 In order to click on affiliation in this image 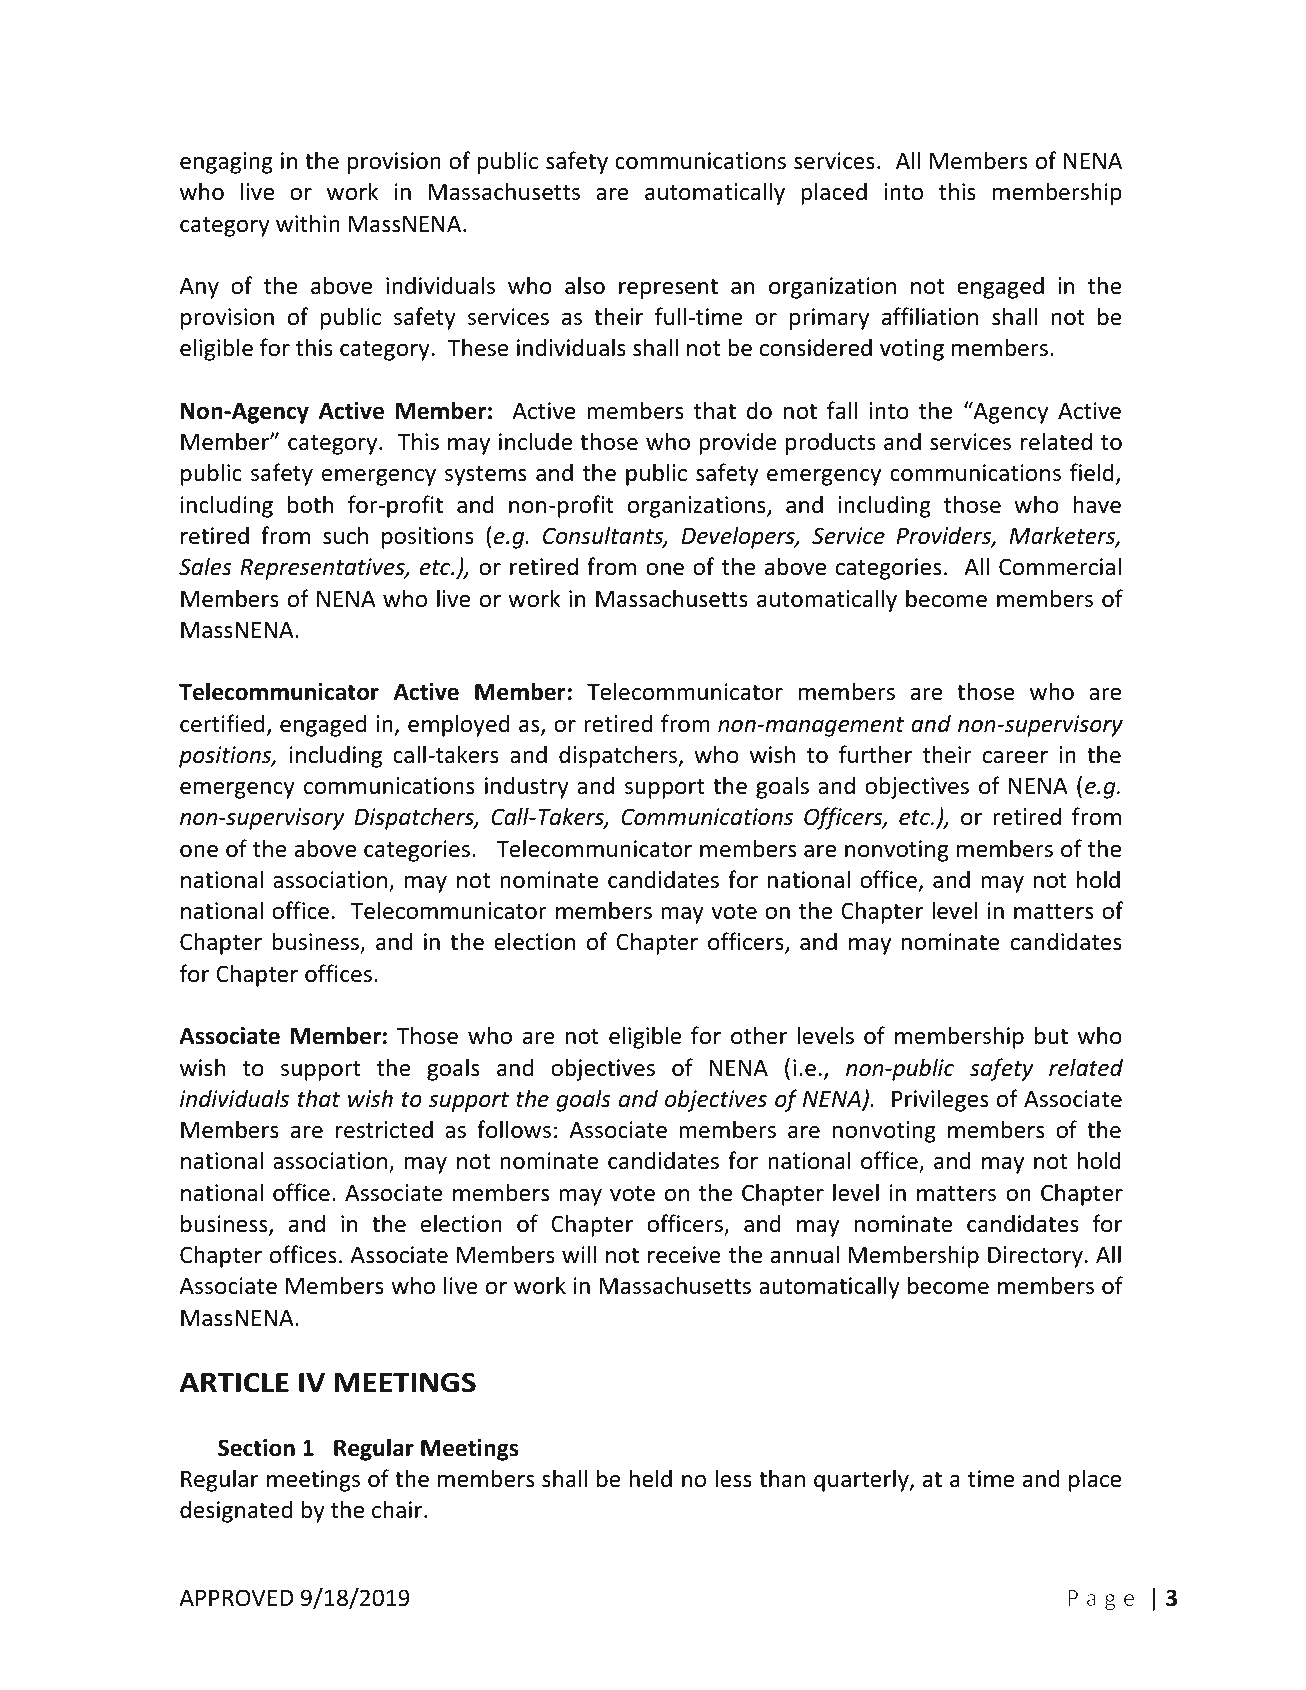, I will do `click(930, 316)`.
